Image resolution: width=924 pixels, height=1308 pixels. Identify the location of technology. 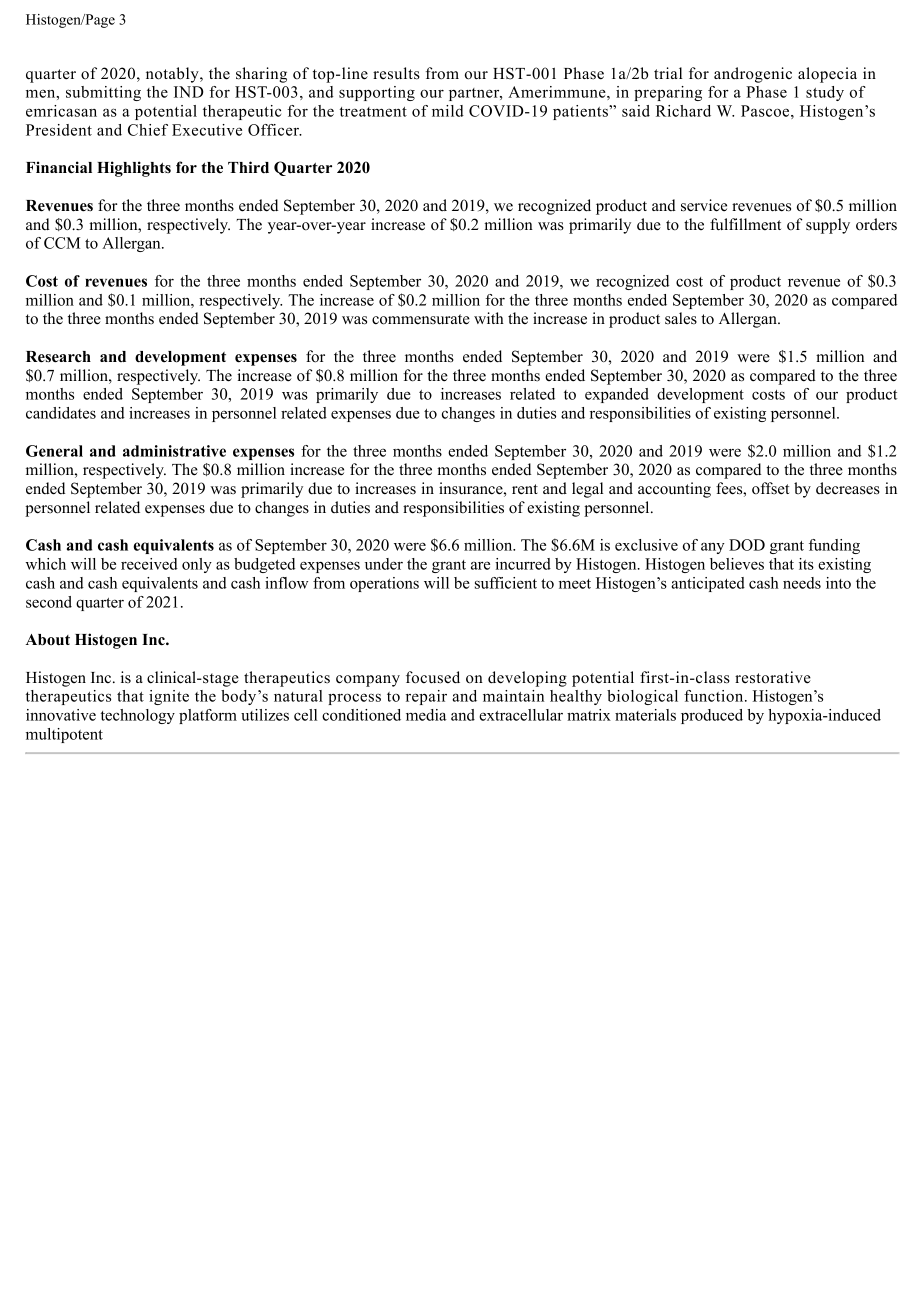
(138, 716).
